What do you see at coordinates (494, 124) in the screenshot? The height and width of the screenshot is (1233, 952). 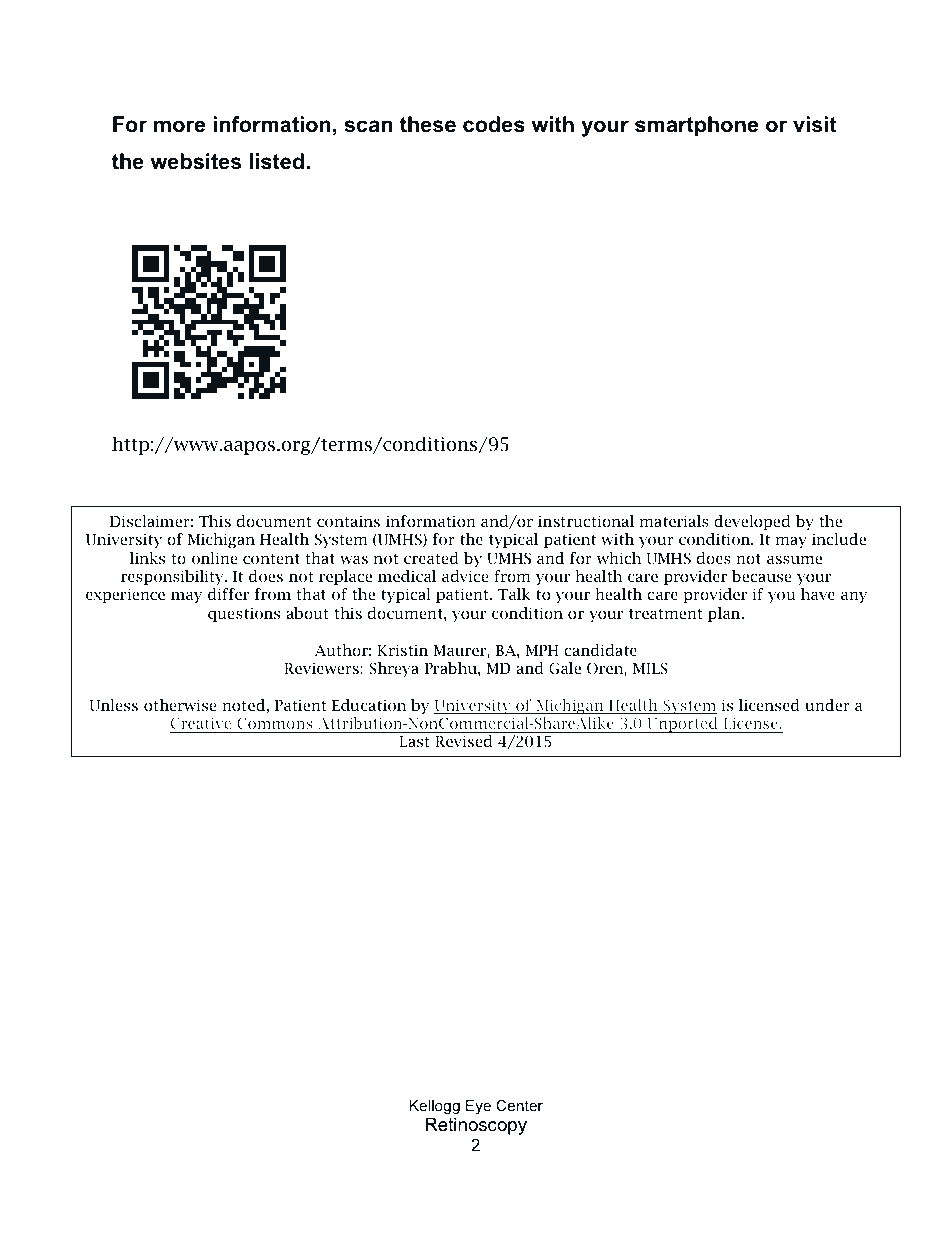 I see `codes` at bounding box center [494, 124].
